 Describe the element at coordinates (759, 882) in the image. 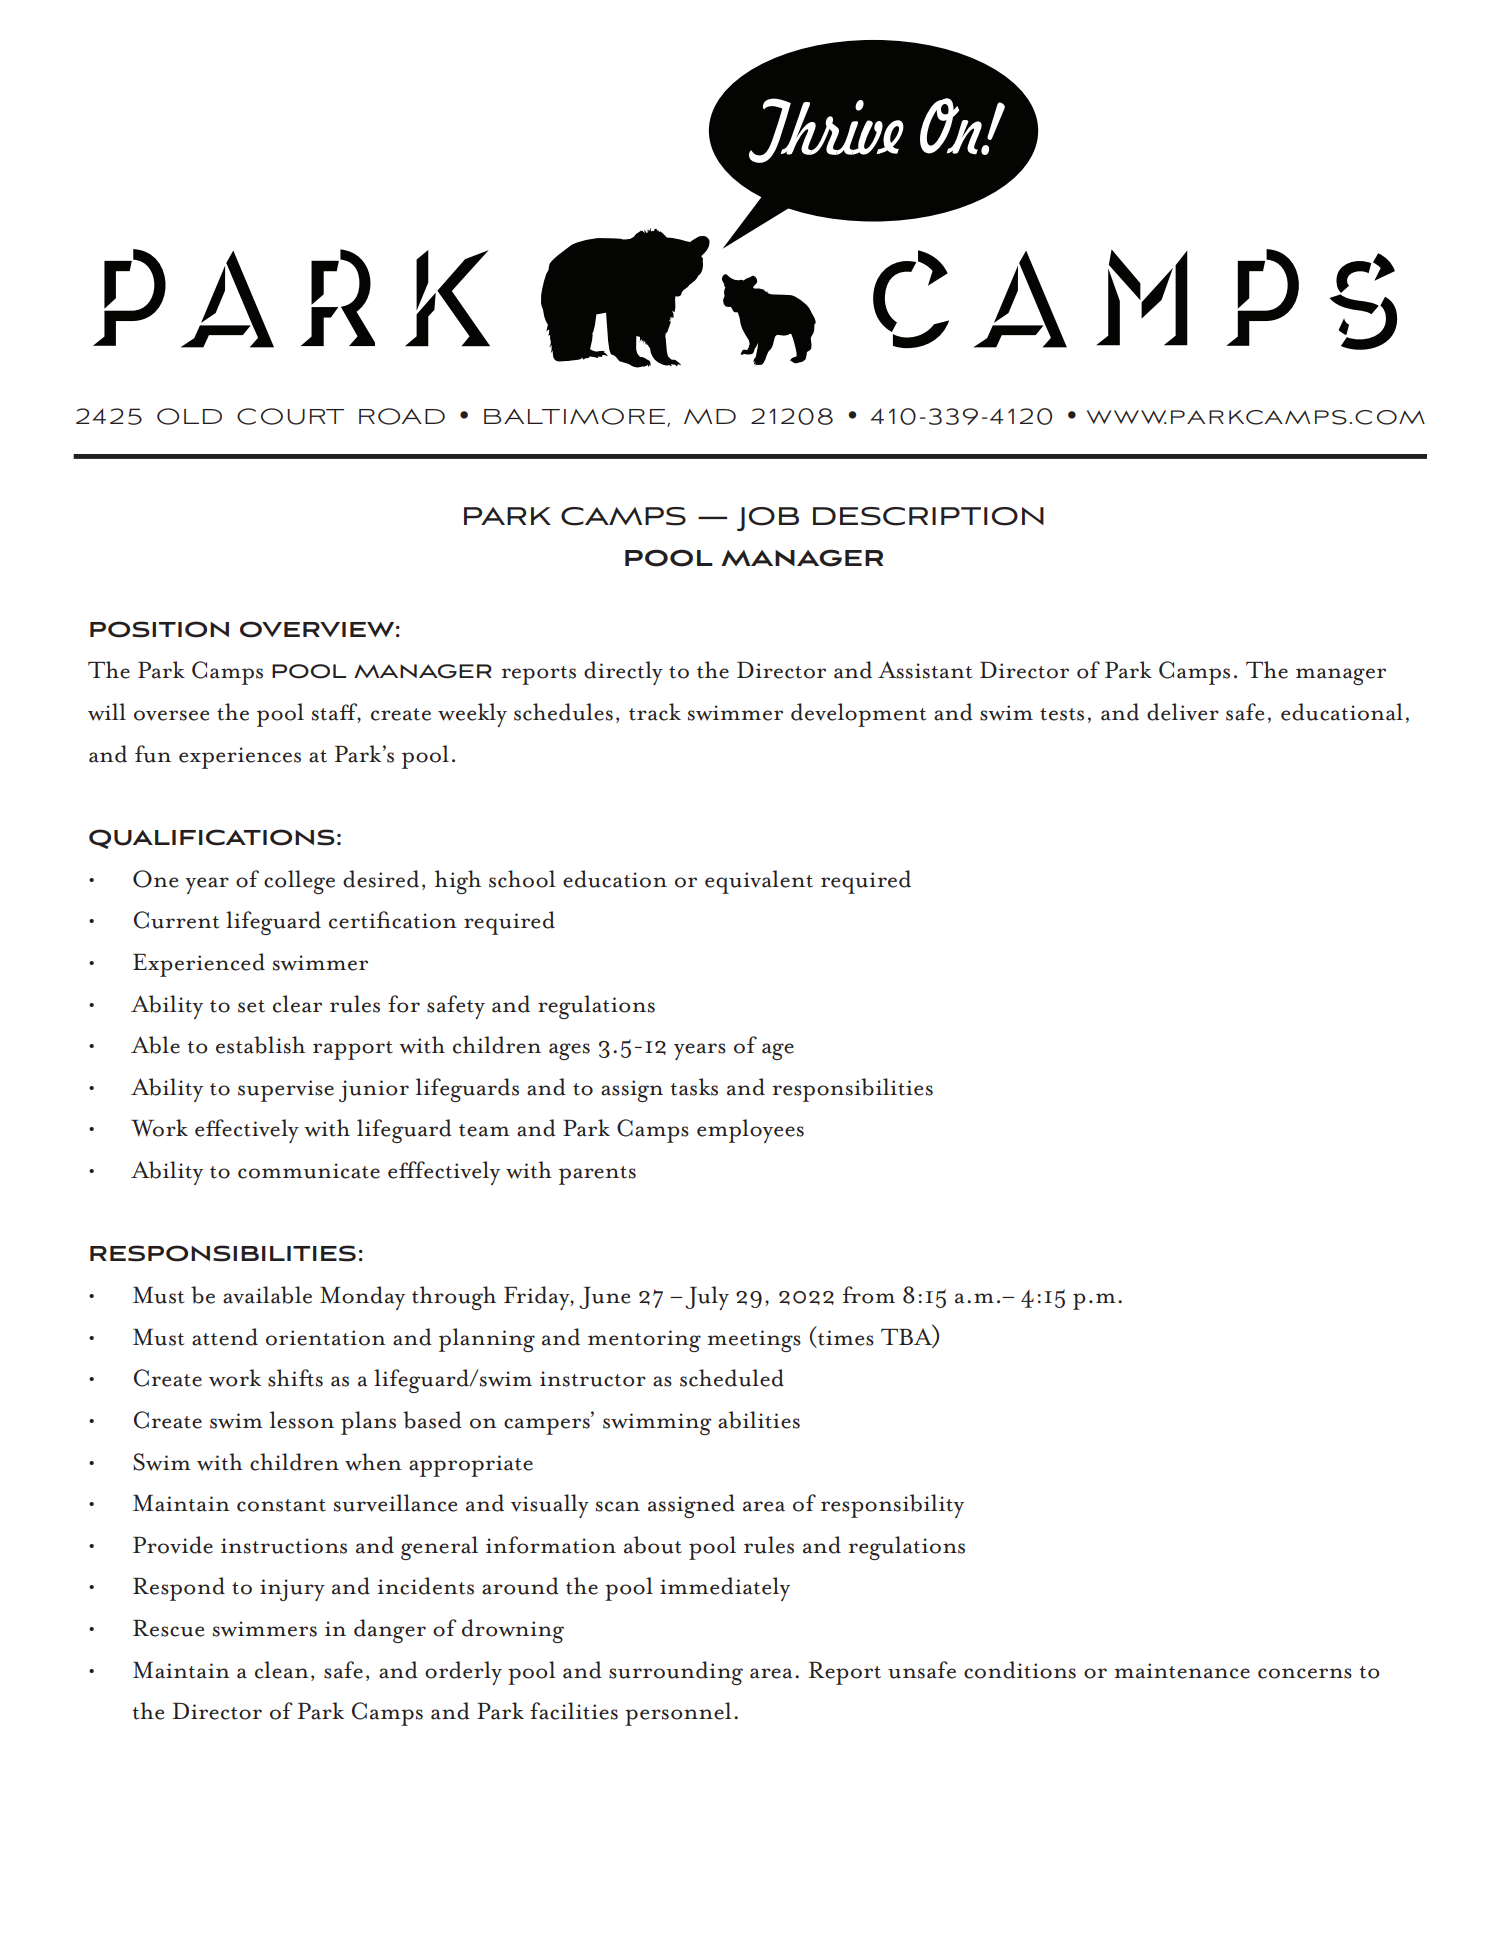

I see `equivalent` at that location.
